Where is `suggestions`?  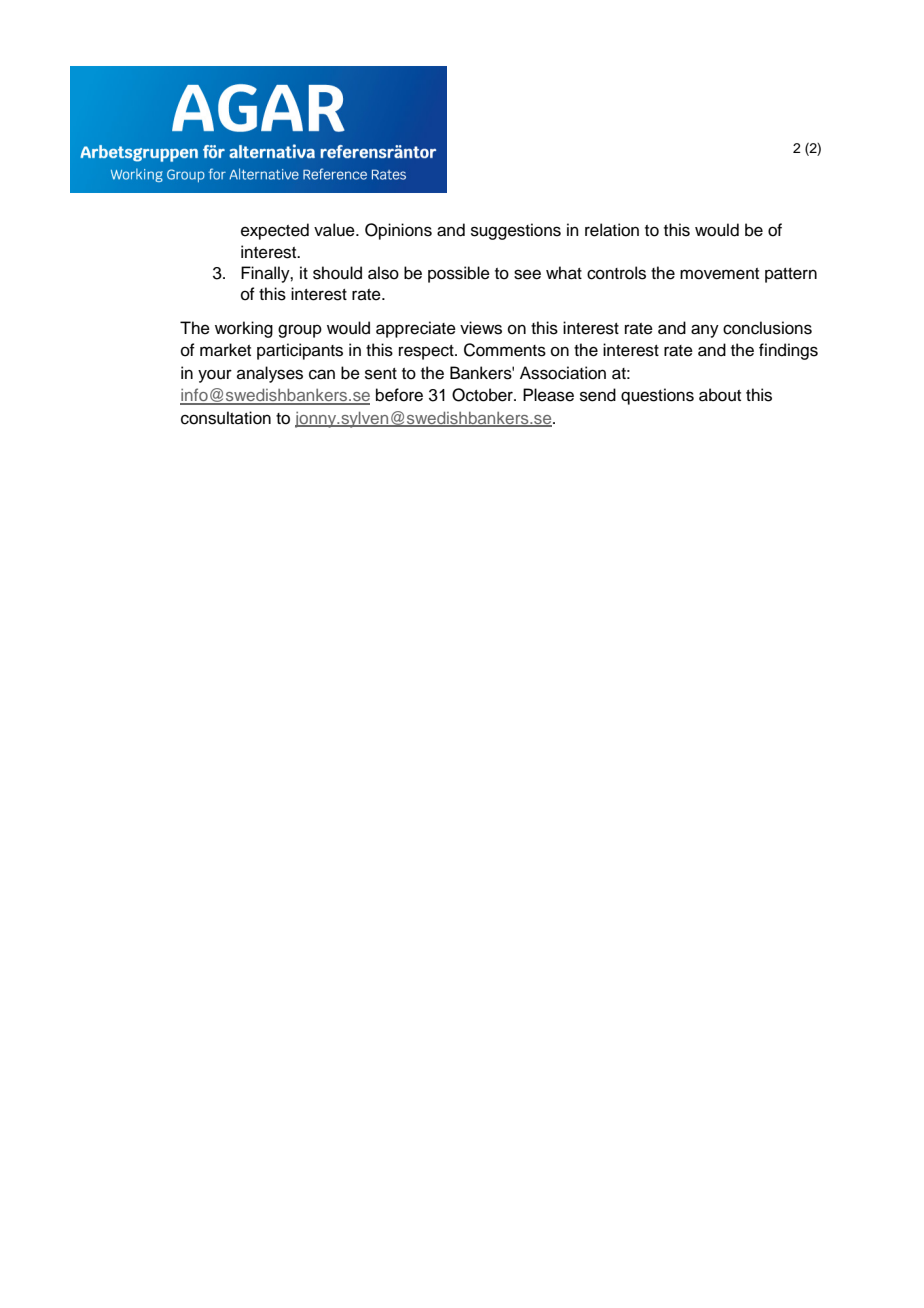
suggestions is located at coordinates (516, 231).
